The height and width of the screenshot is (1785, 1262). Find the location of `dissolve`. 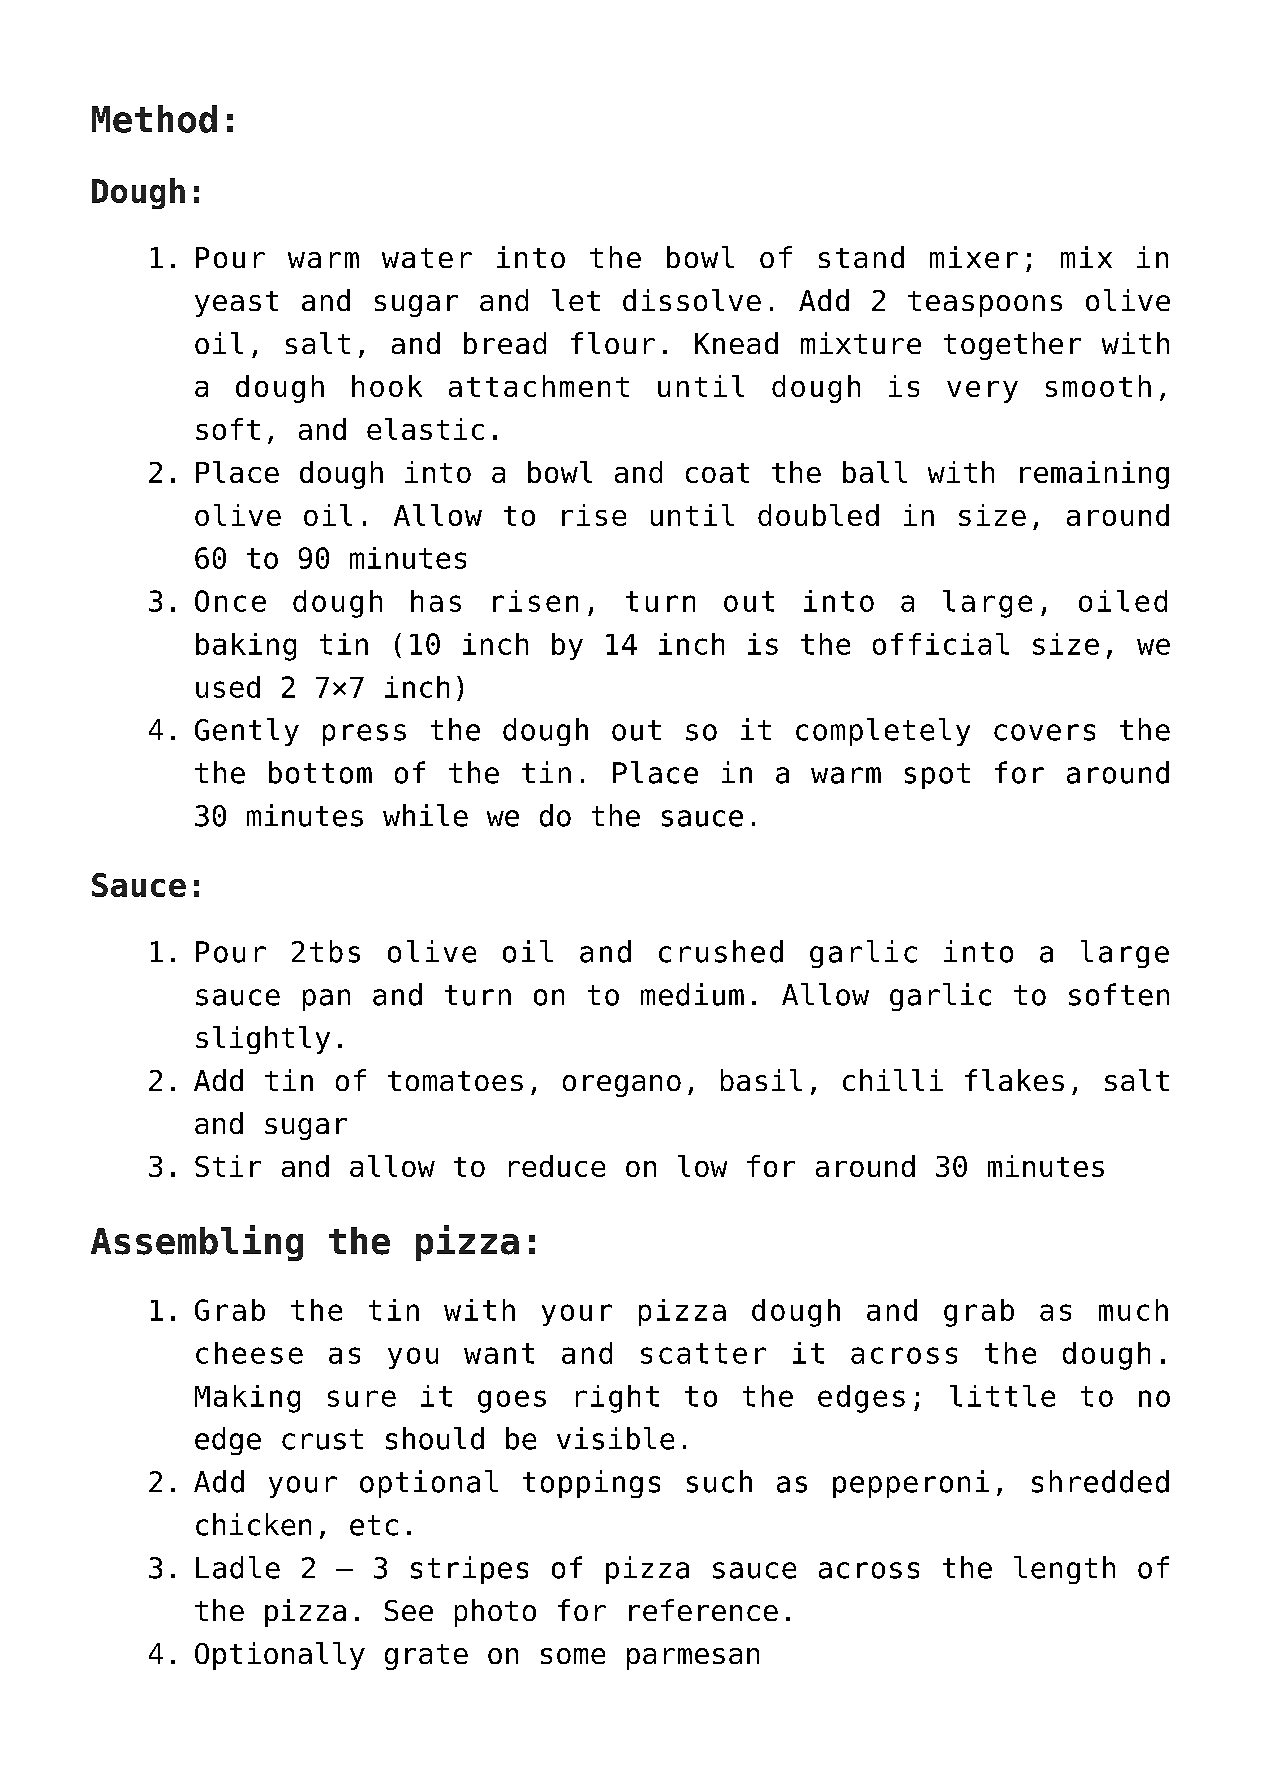

dissolve is located at coordinates (692, 300).
